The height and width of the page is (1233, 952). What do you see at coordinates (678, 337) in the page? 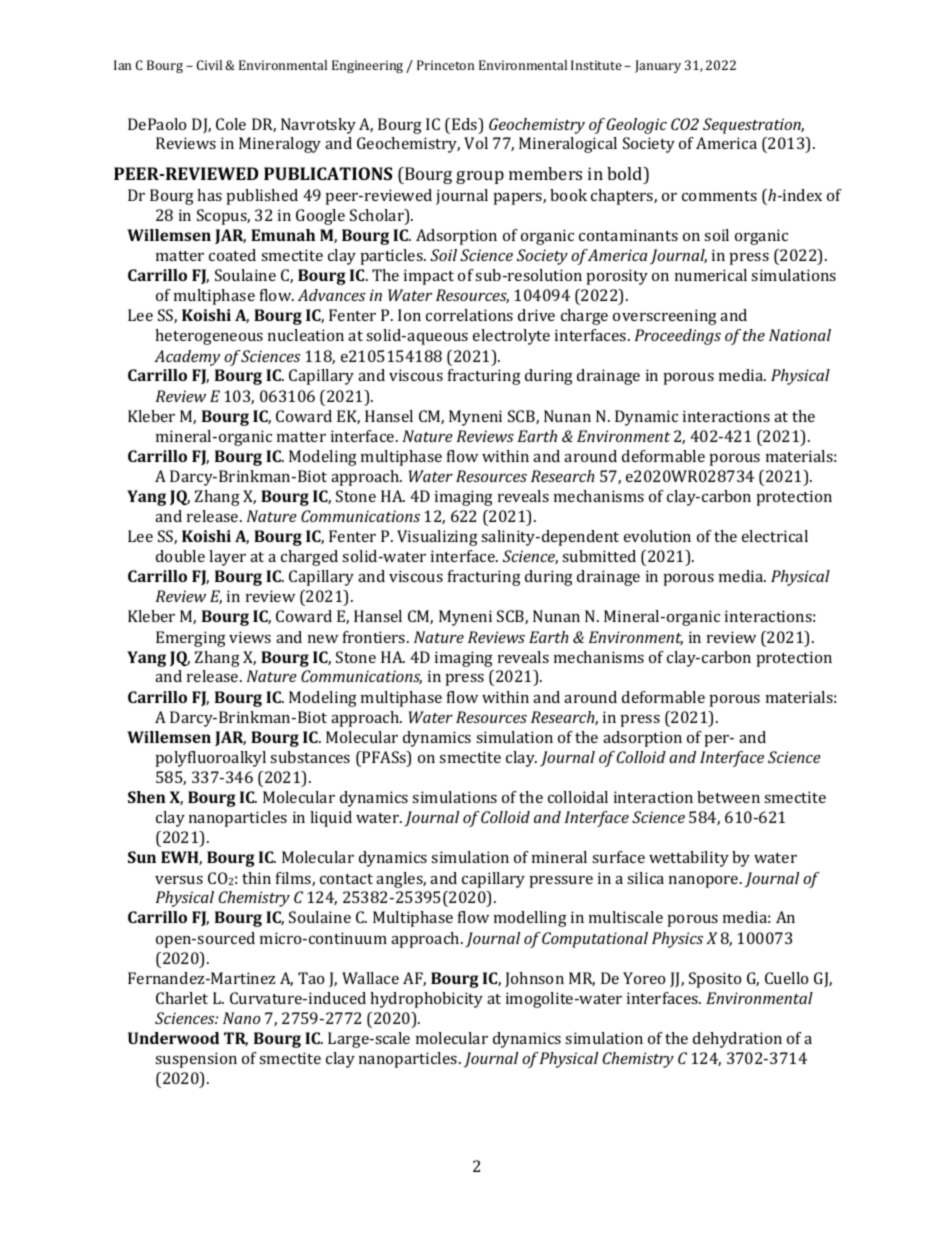
I see `Proceedings` at bounding box center [678, 337].
